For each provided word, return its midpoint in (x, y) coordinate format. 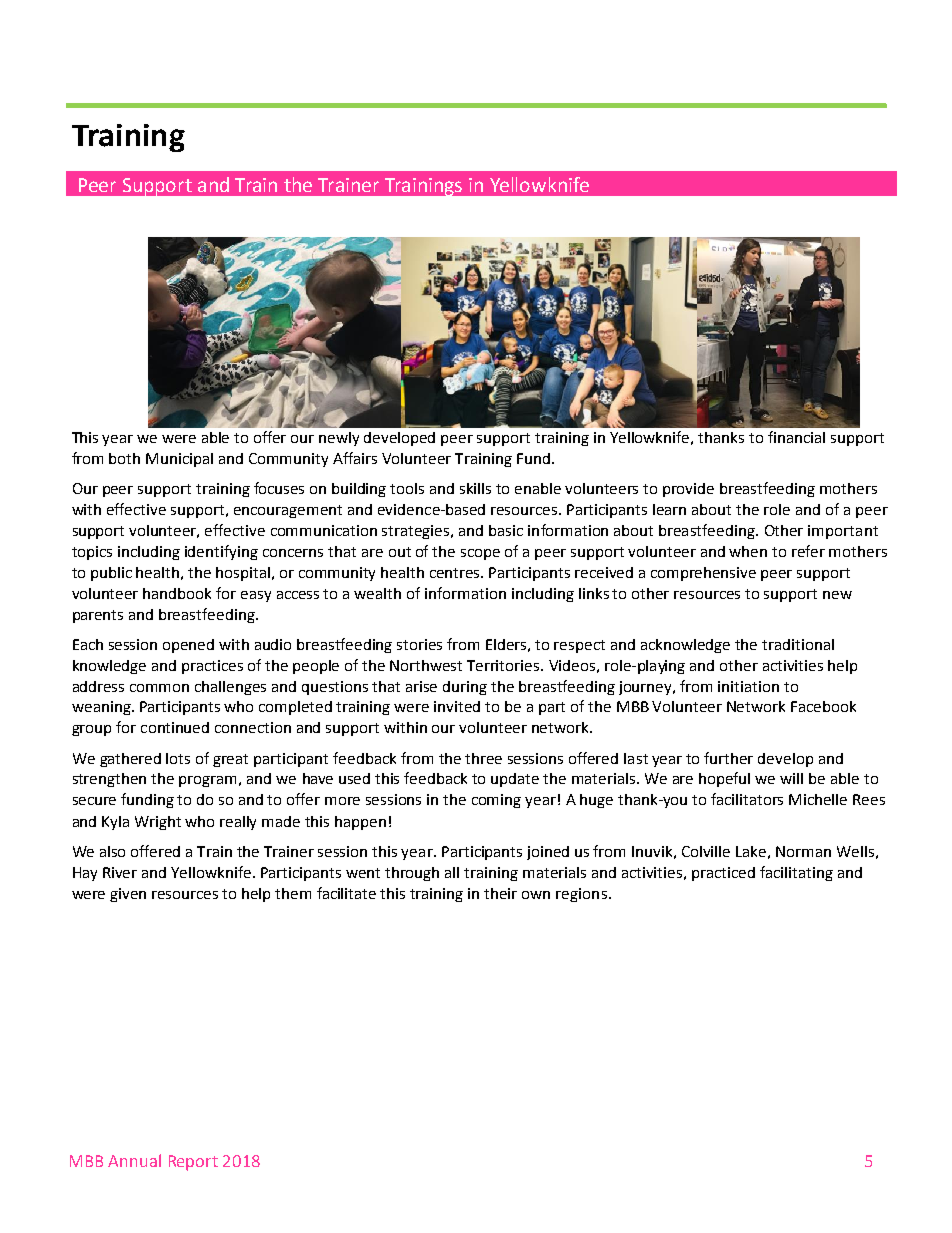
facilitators (747, 799)
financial (796, 437)
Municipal (179, 460)
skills (475, 488)
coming (496, 801)
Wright (158, 823)
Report (193, 1163)
